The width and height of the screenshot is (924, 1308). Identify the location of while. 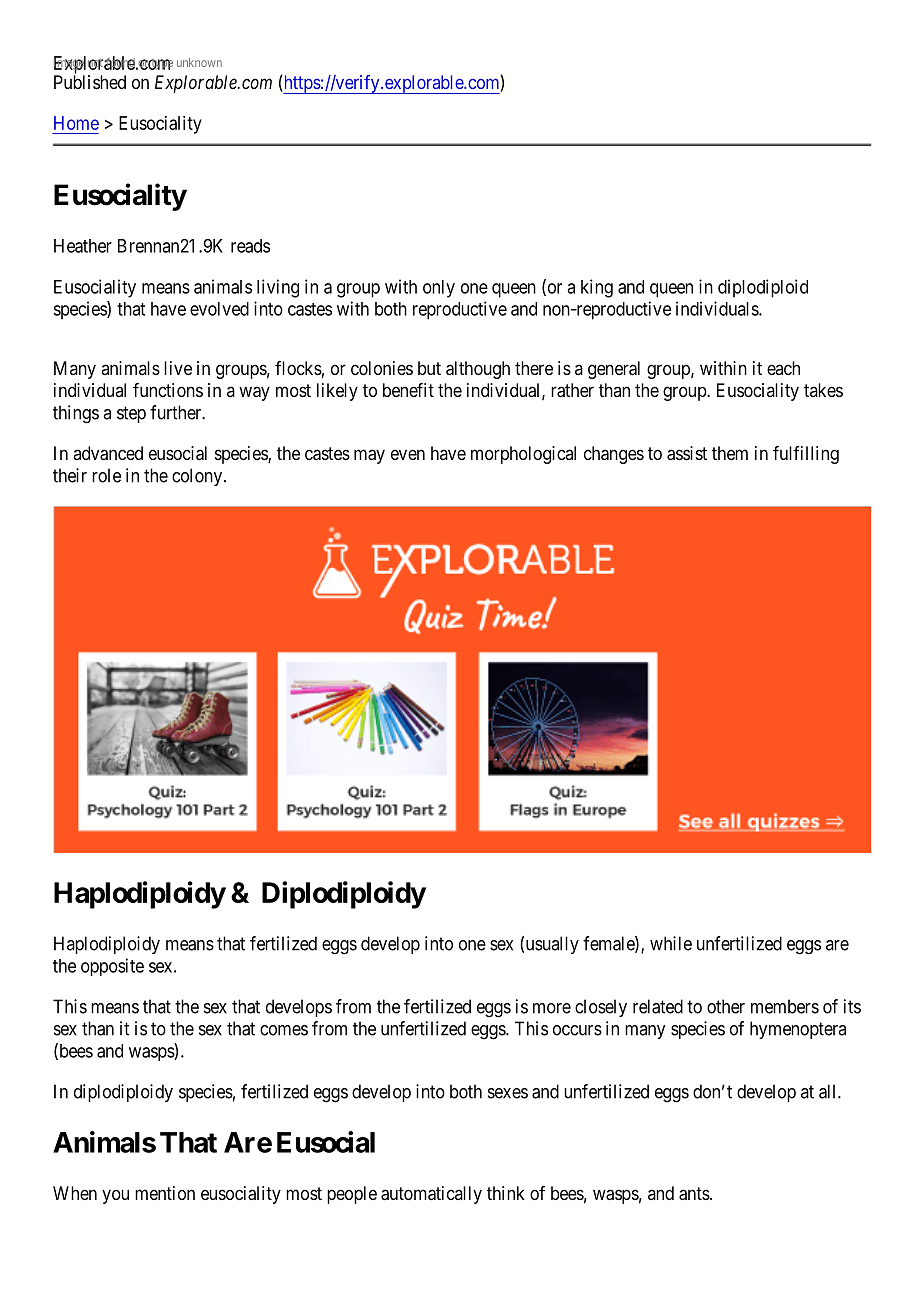
(671, 943).
